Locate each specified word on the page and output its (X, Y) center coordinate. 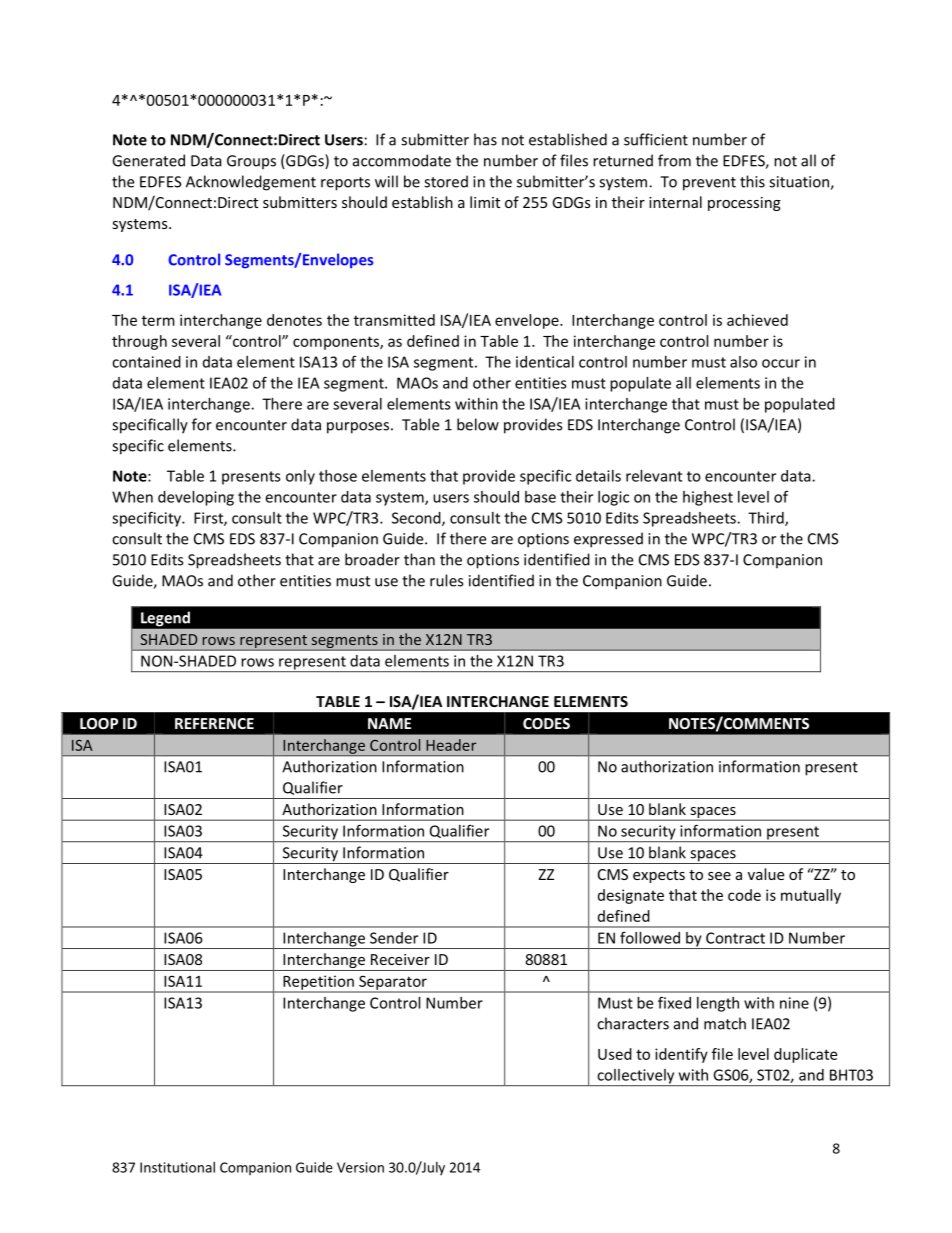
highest (708, 498)
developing (196, 498)
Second (417, 519)
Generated (148, 160)
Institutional (177, 1167)
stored (446, 181)
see (719, 876)
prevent (709, 184)
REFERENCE (214, 723)
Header (451, 745)
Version (360, 1167)
